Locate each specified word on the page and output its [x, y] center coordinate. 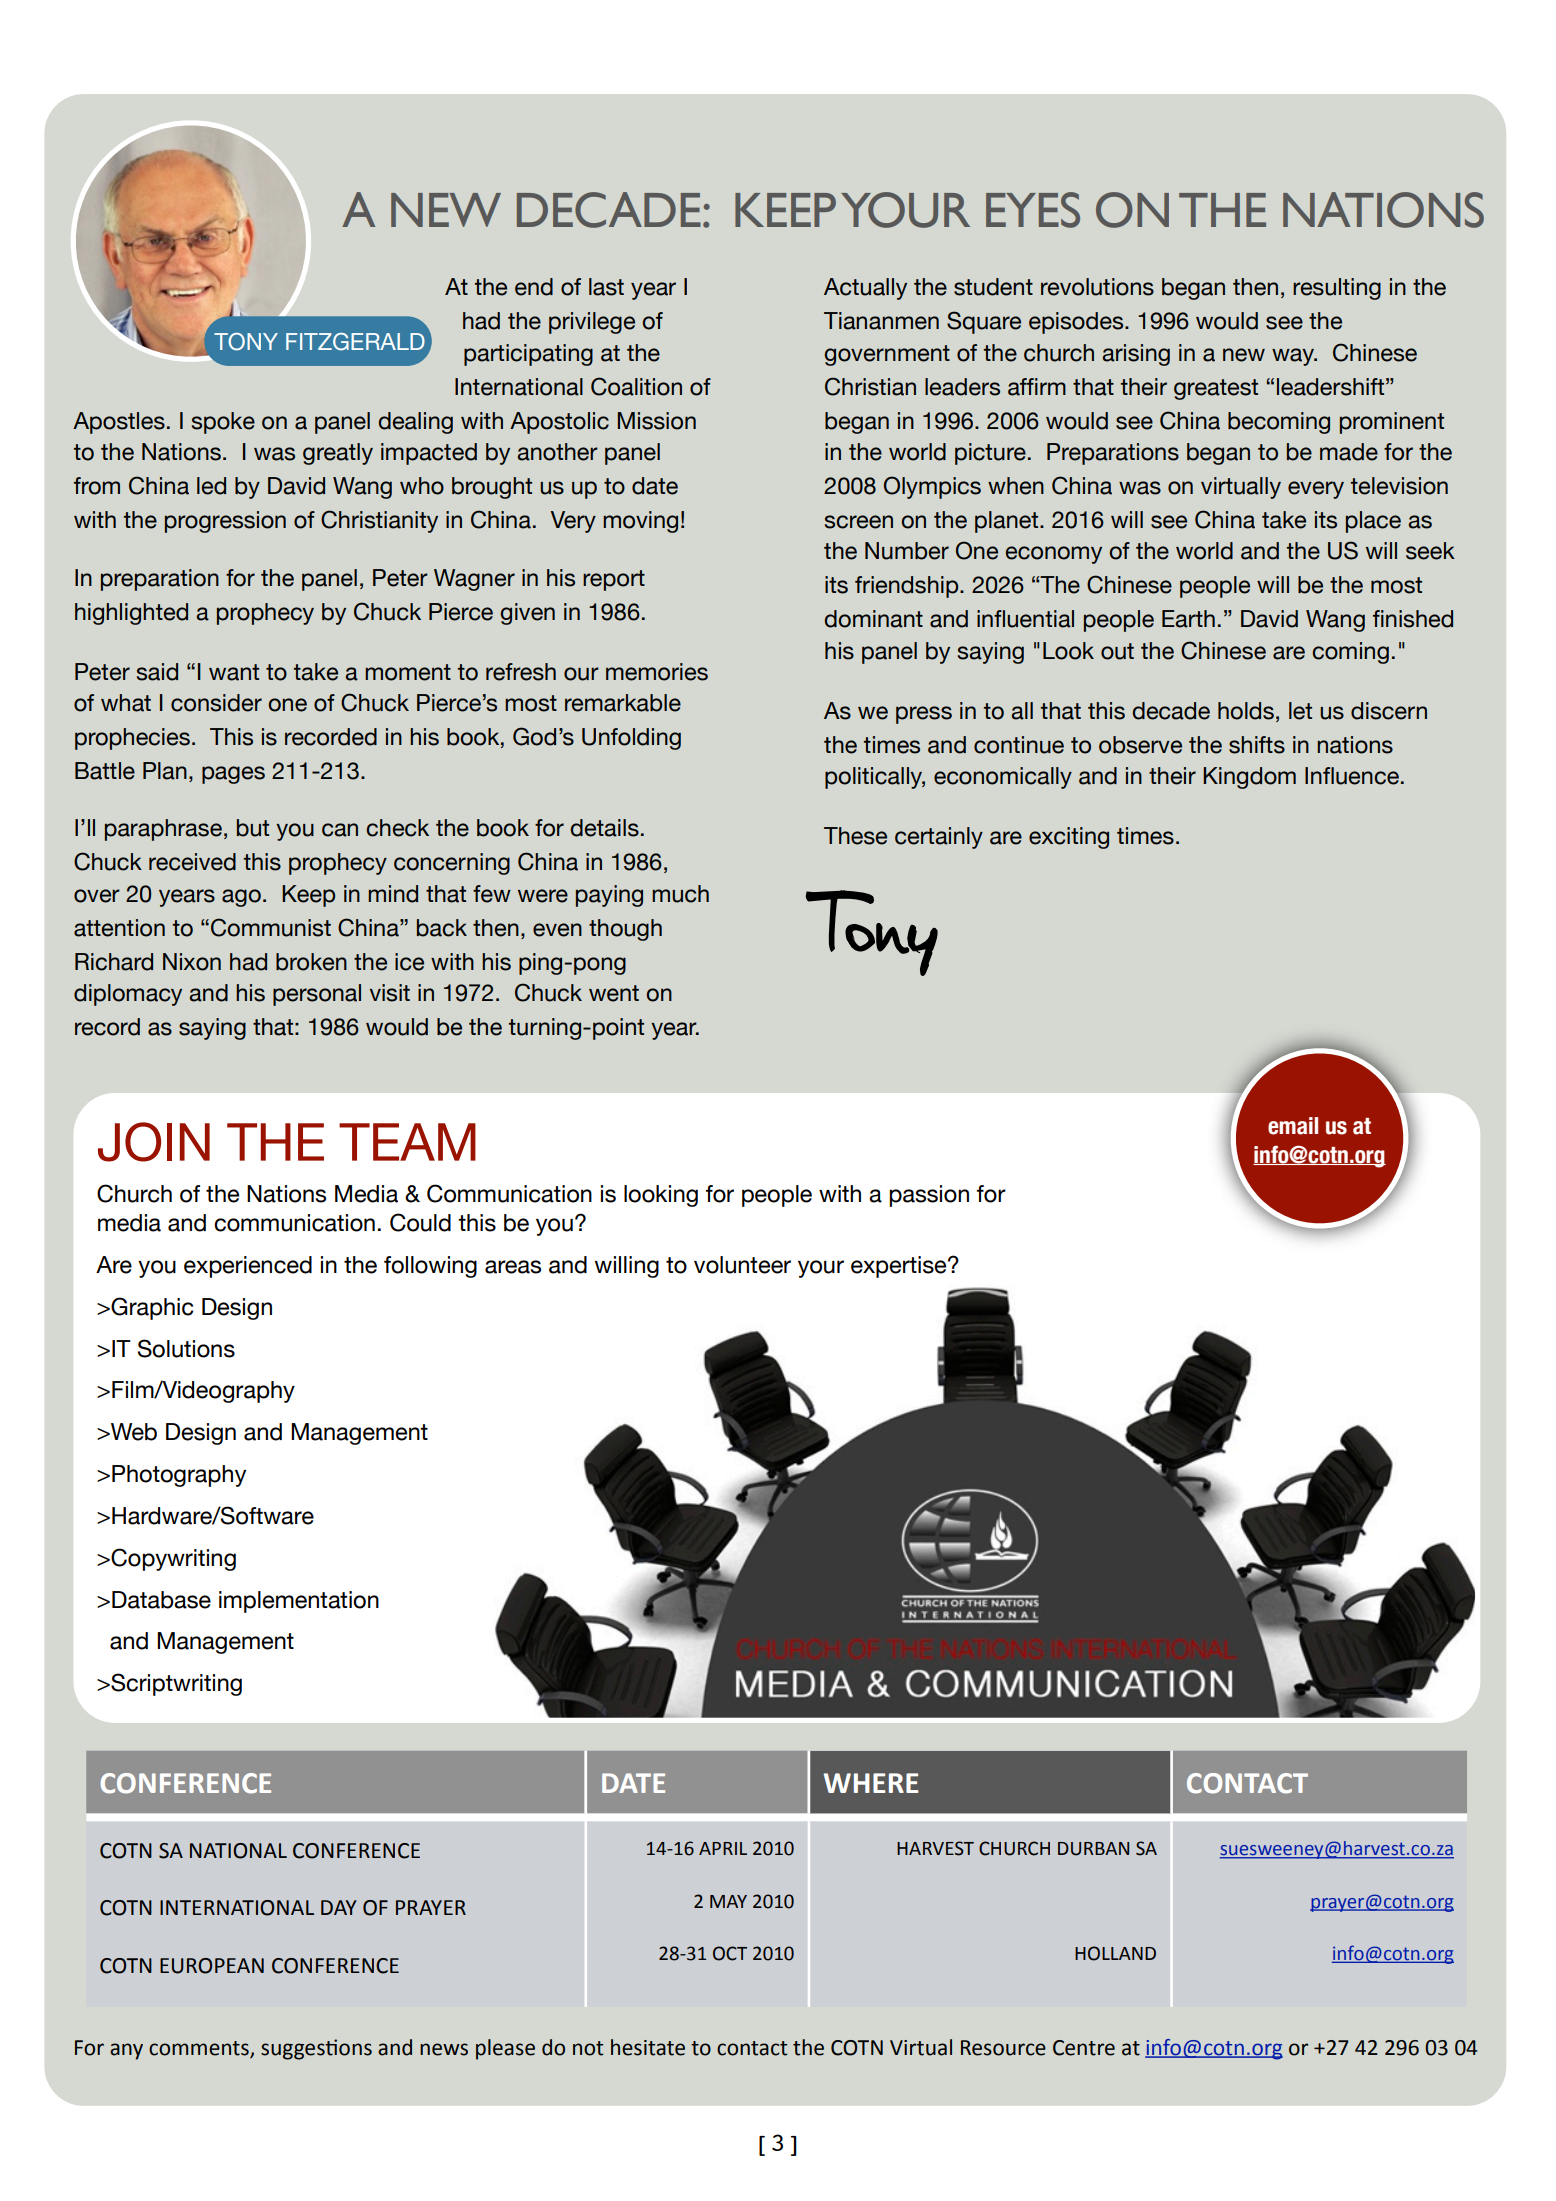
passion [929, 1196]
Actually [865, 289]
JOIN [154, 1142]
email [1293, 1126]
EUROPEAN [212, 1966]
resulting [1337, 289]
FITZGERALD [355, 342]
